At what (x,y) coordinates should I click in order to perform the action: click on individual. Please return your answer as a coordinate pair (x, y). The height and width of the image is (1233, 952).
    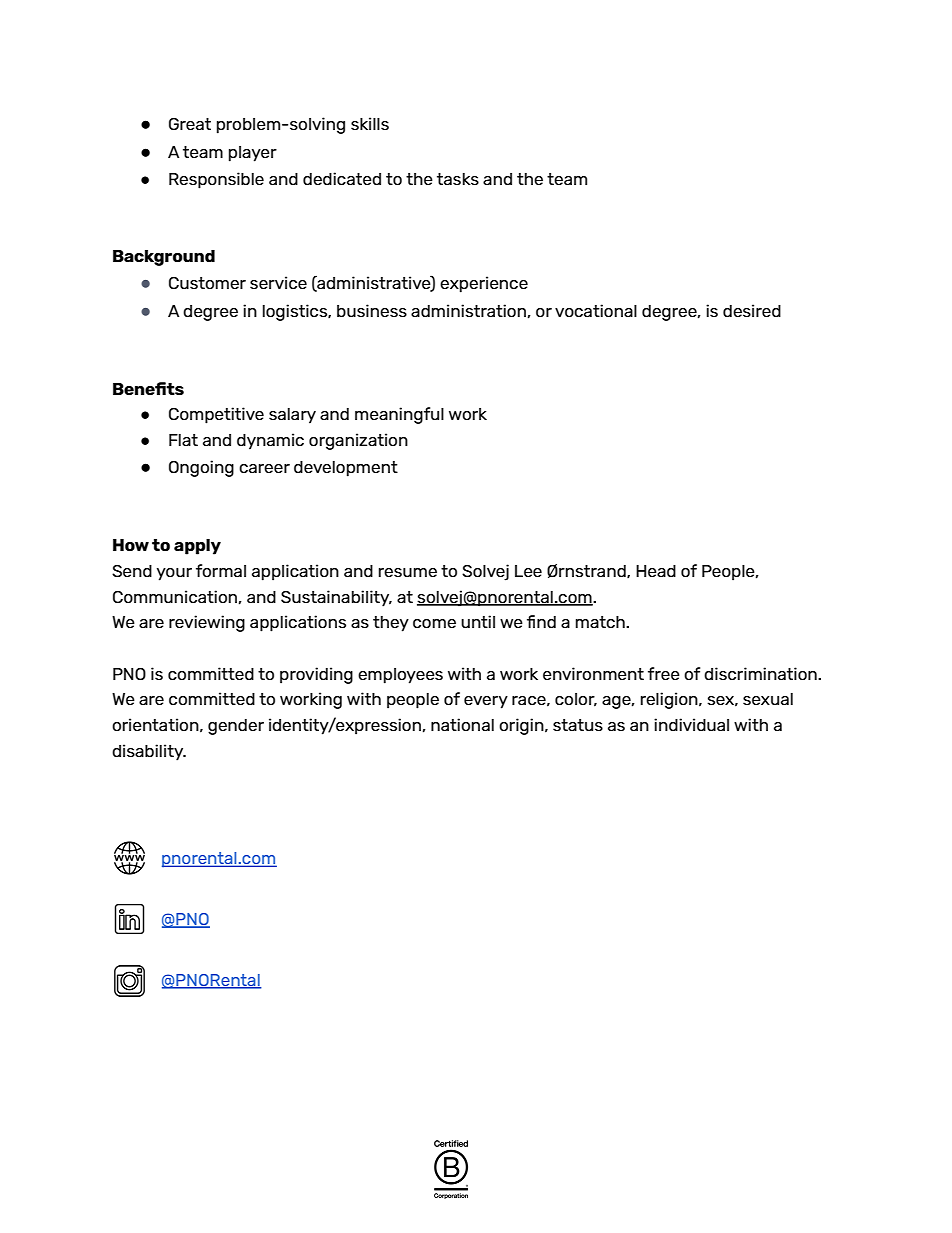
    Looking at the image, I should click on (691, 724).
